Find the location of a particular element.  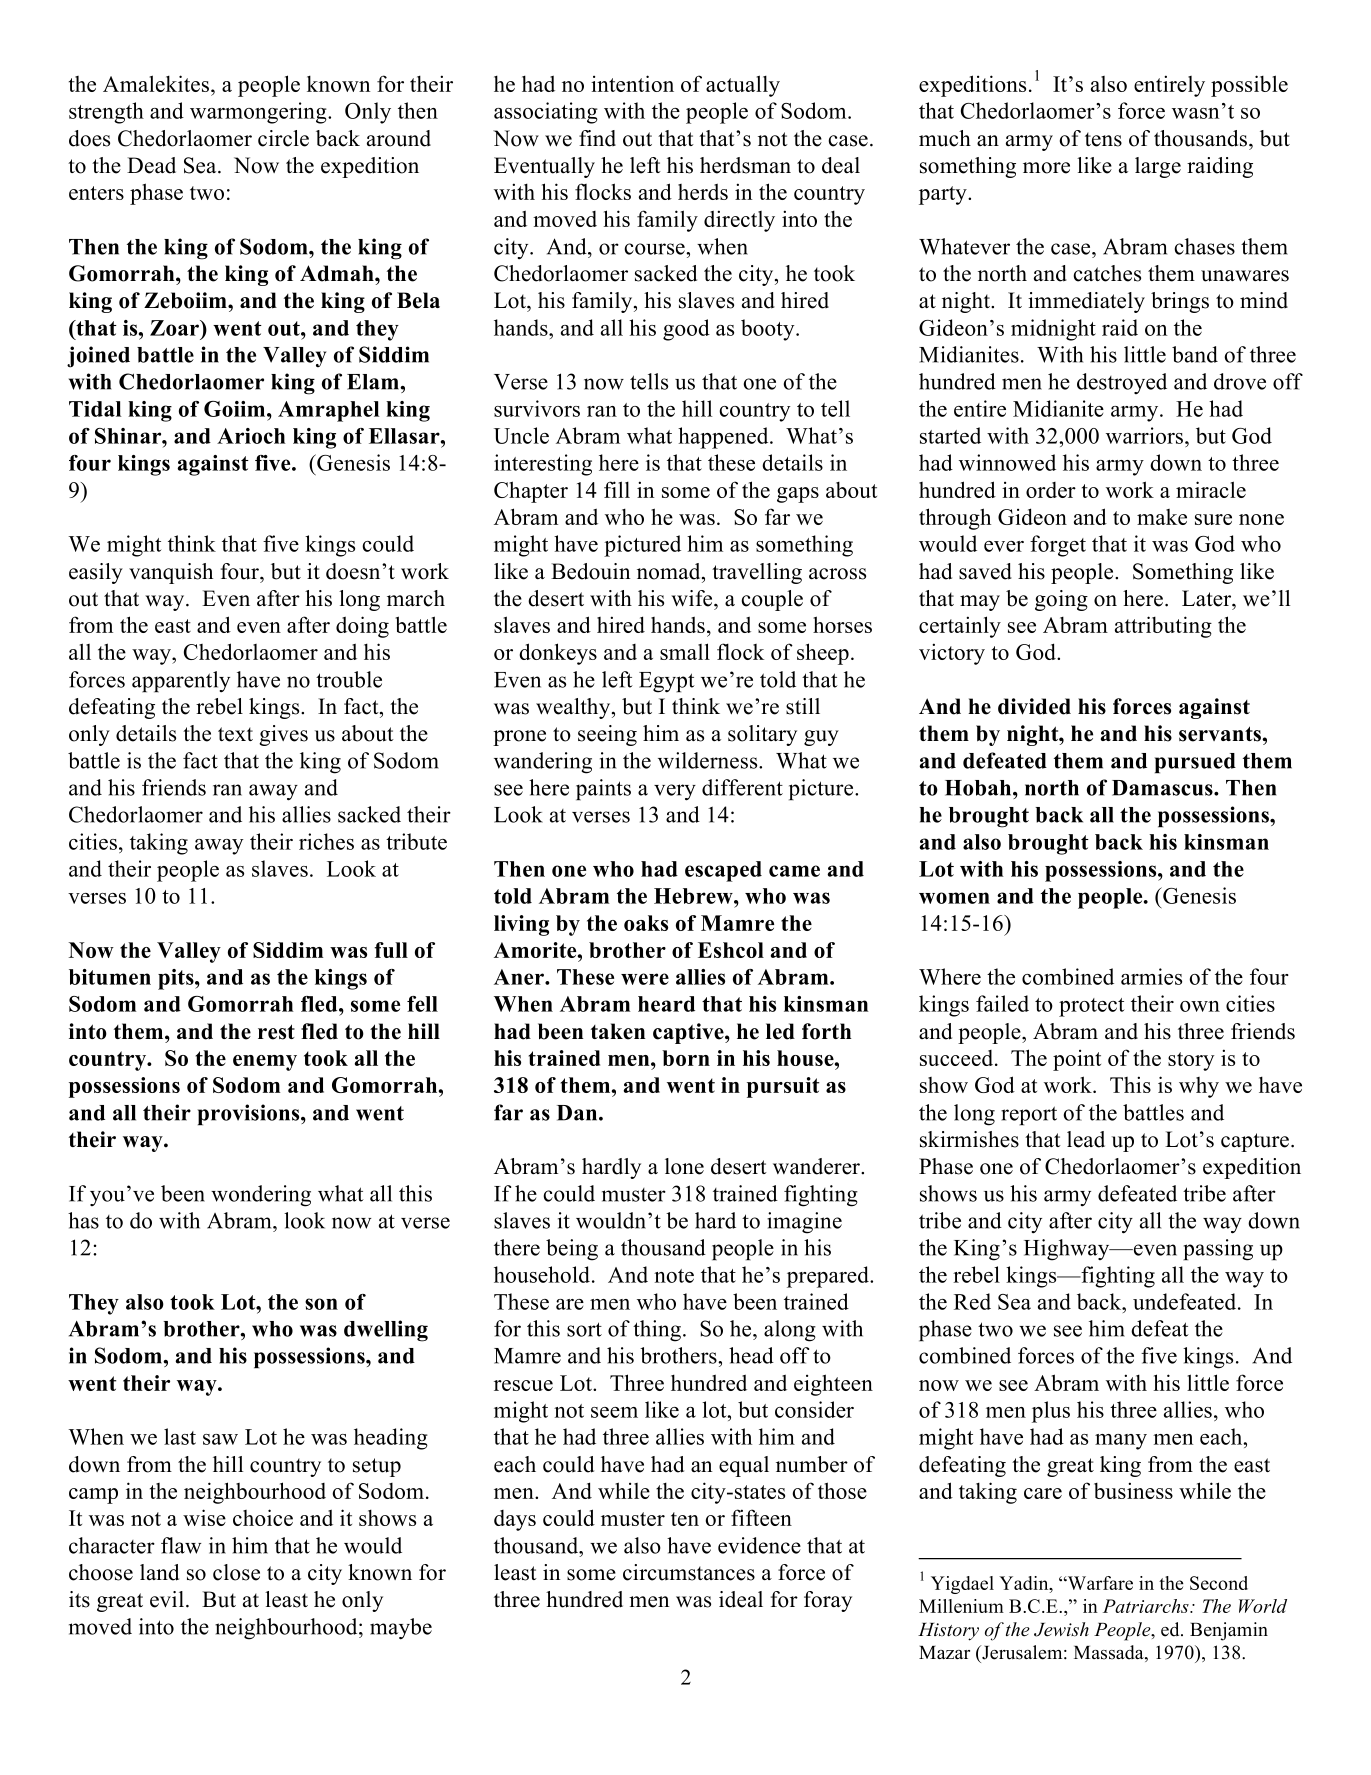

tens is located at coordinates (1103, 139).
